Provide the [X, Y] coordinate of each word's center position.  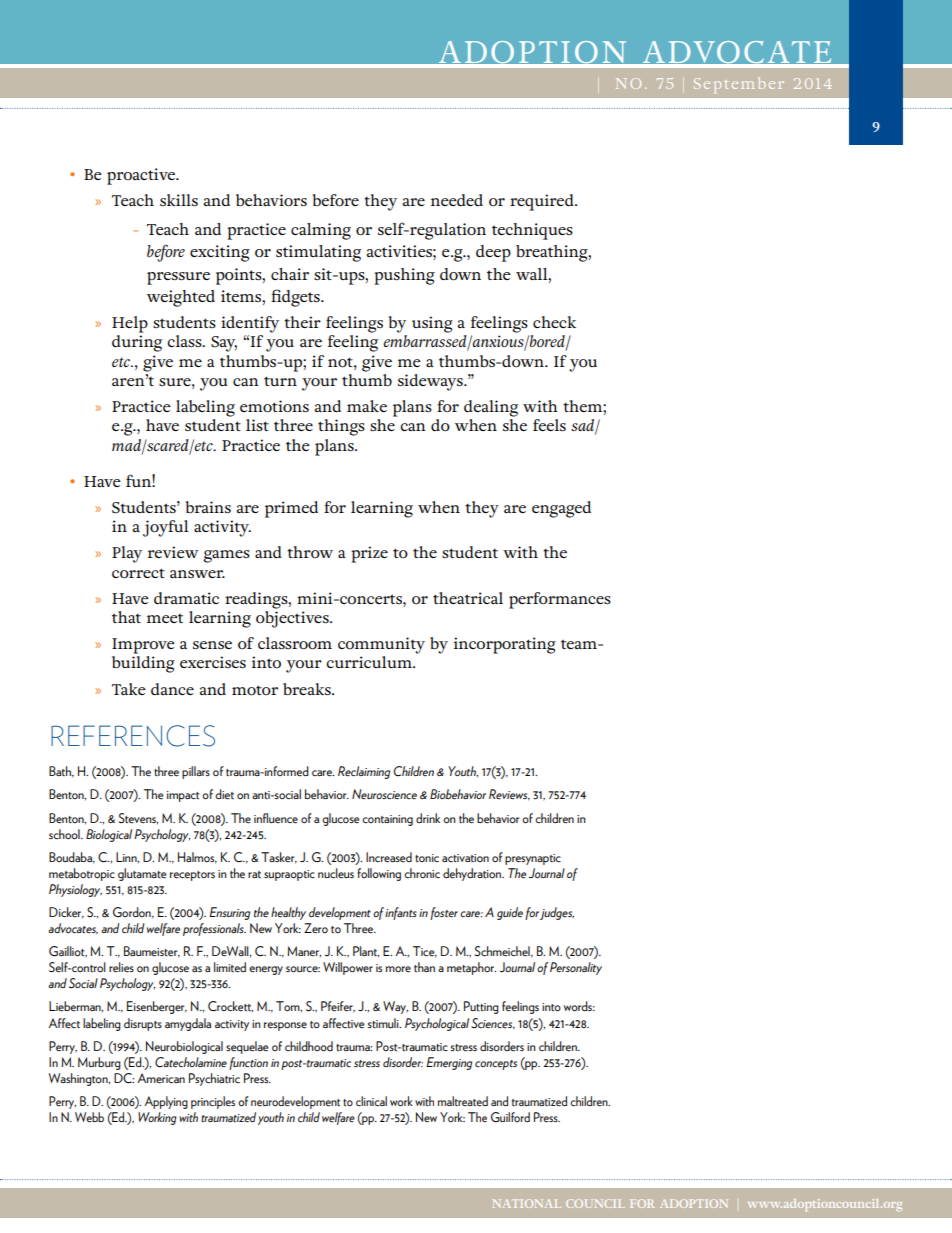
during [137, 343]
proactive [142, 176]
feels [549, 425]
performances [560, 600]
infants [401, 913]
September [739, 85]
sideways [431, 382]
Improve [143, 646]
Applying [166, 1102]
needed [457, 200]
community [381, 645]
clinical [371, 1101]
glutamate [142, 874]
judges [557, 913]
